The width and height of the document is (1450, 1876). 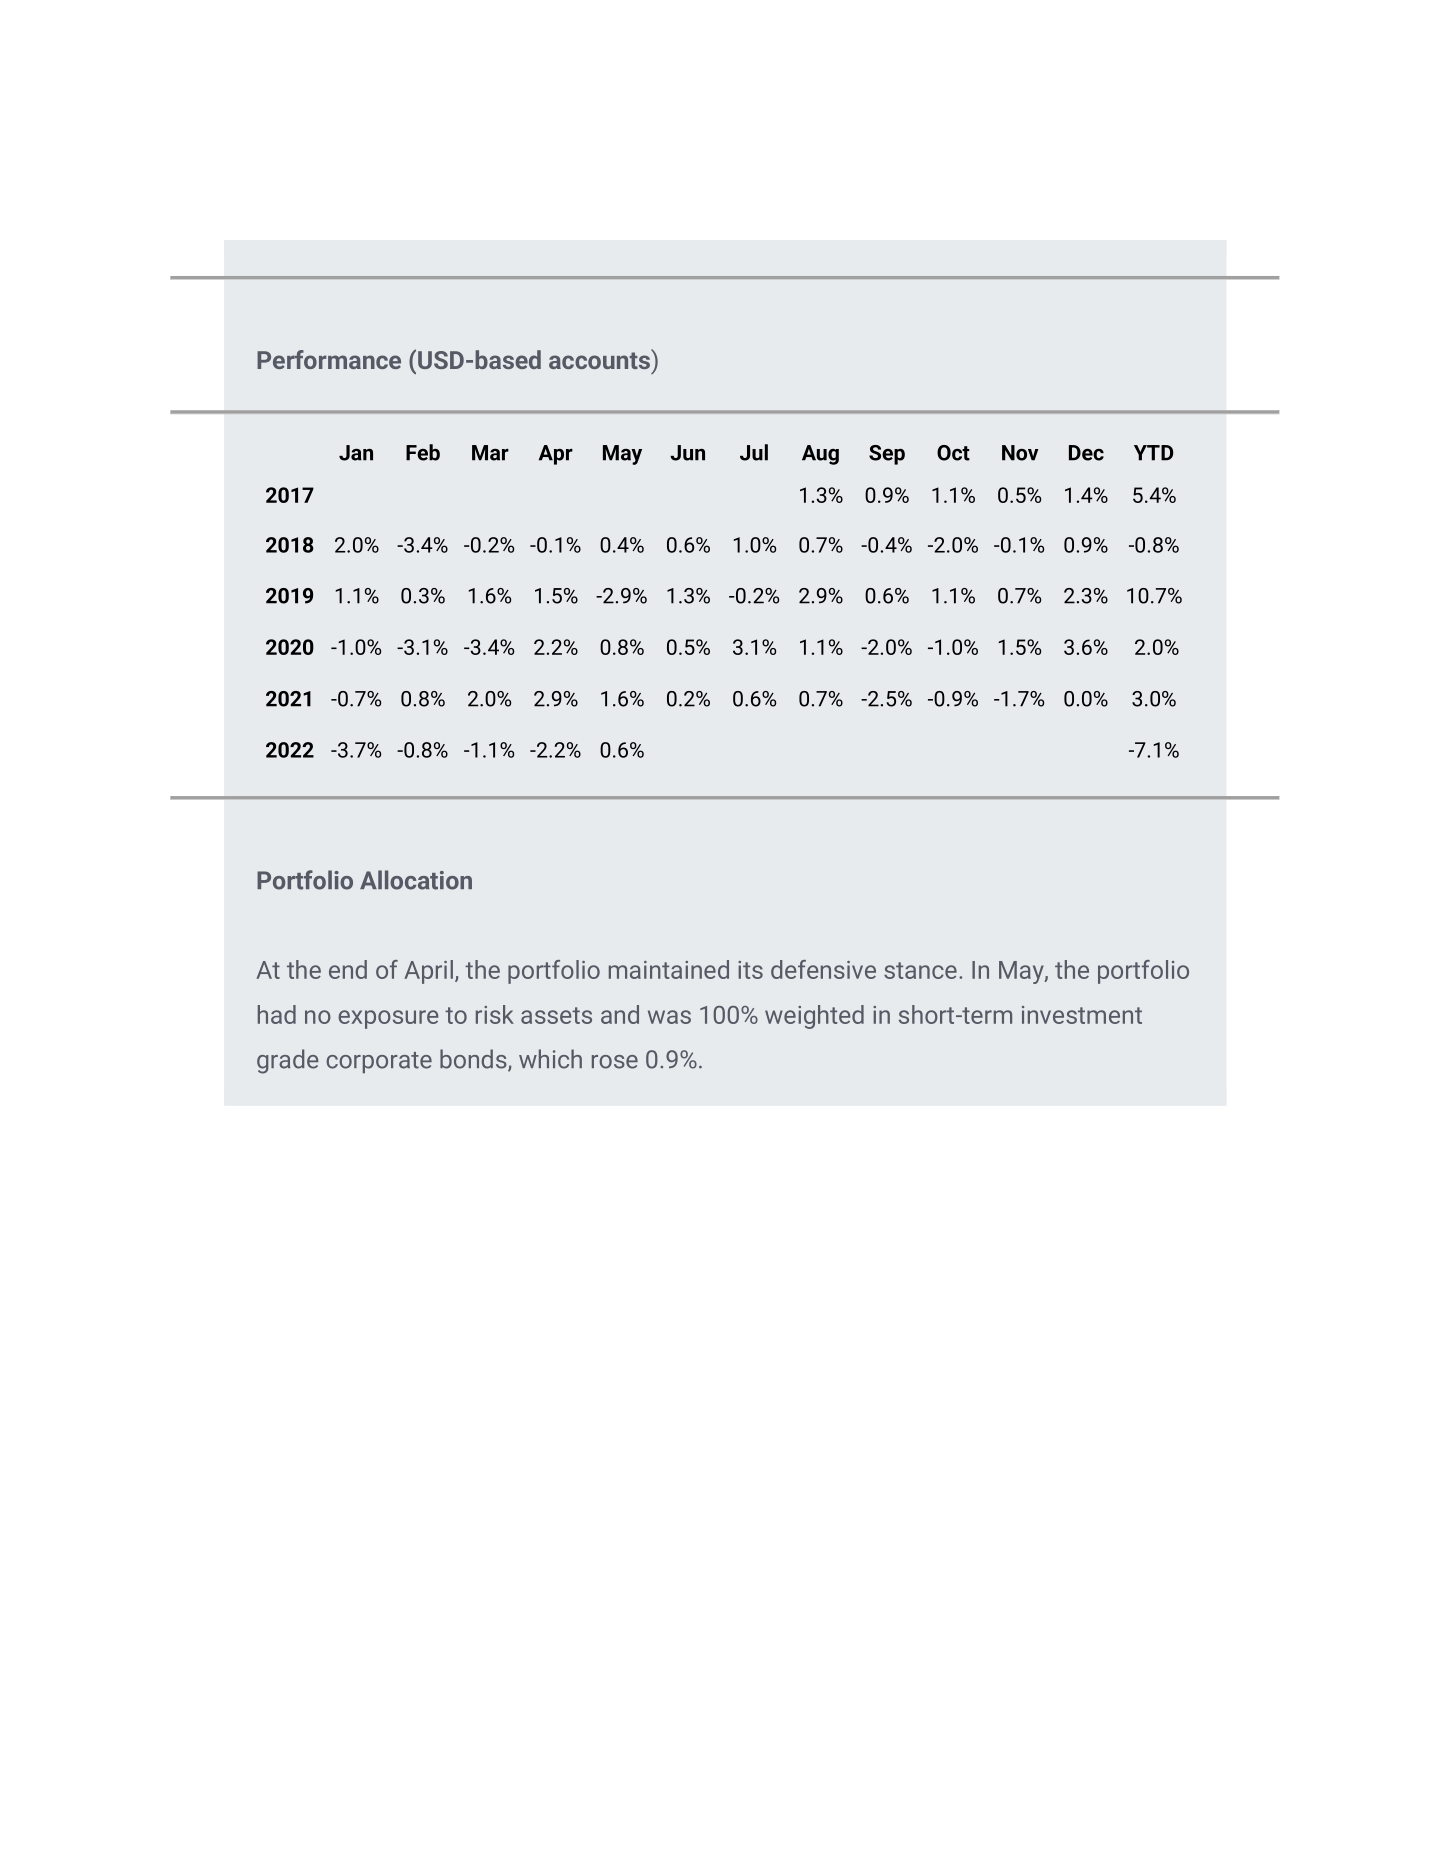 I want to click on Dec, so click(x=1086, y=453).
